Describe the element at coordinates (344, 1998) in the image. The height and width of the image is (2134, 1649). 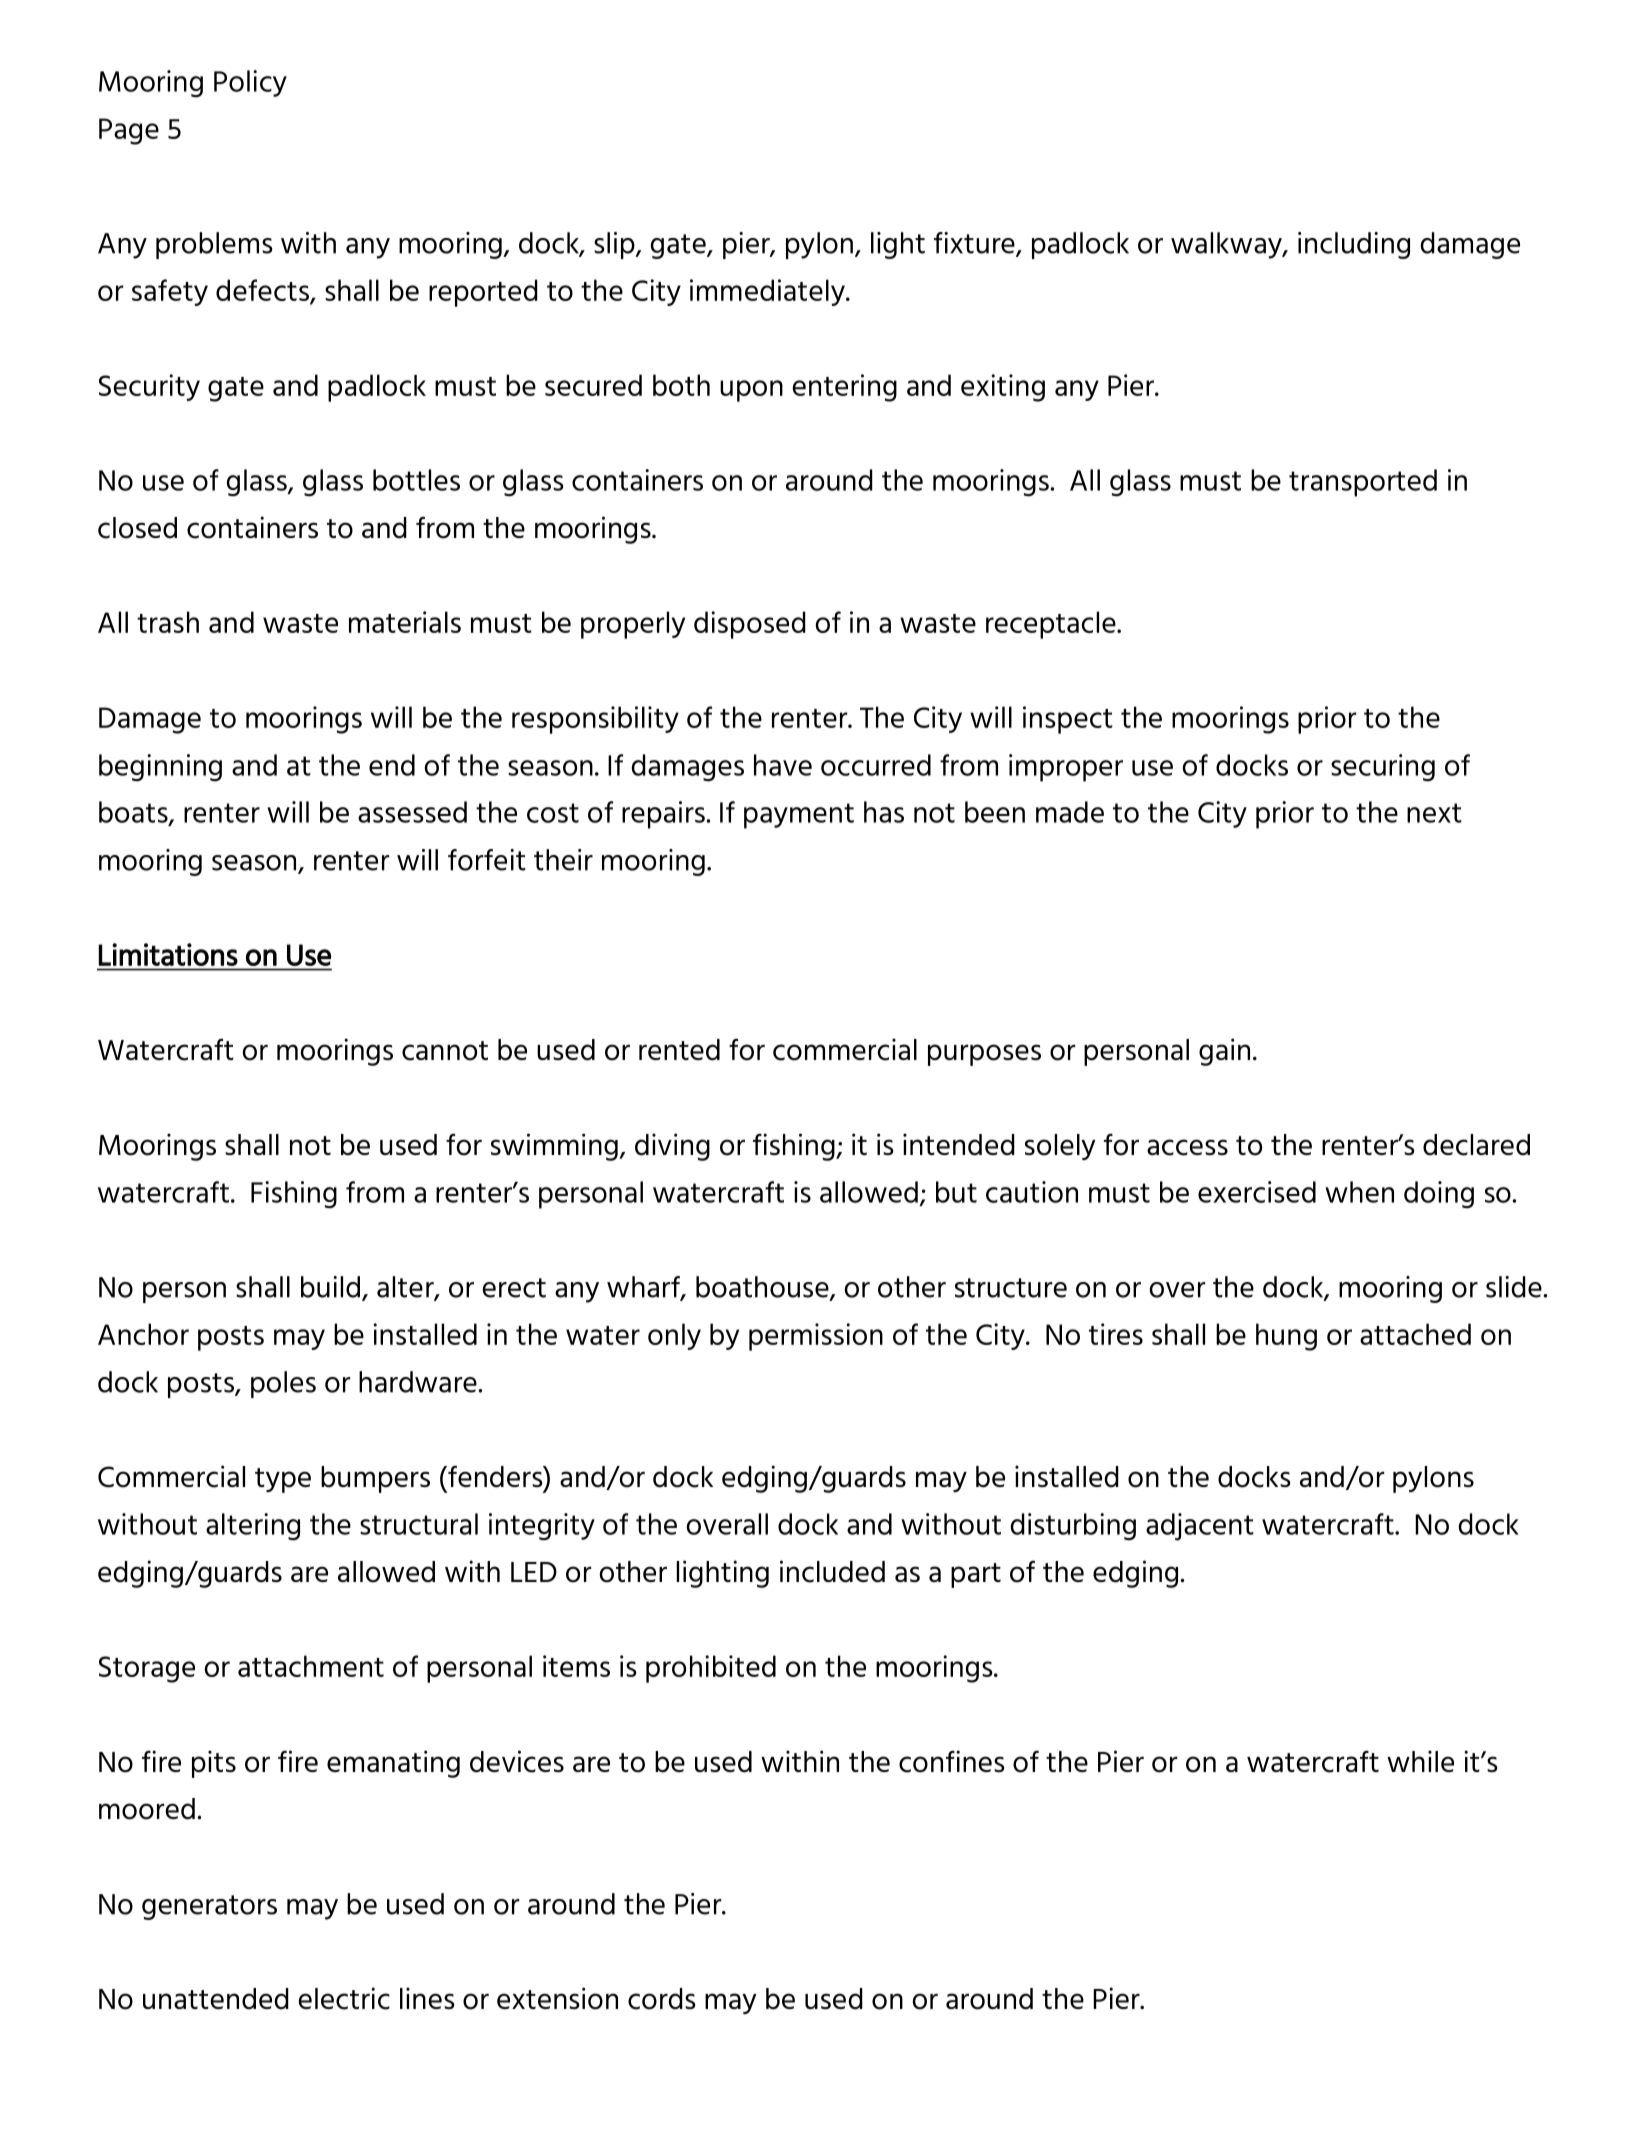
I see `electric` at that location.
